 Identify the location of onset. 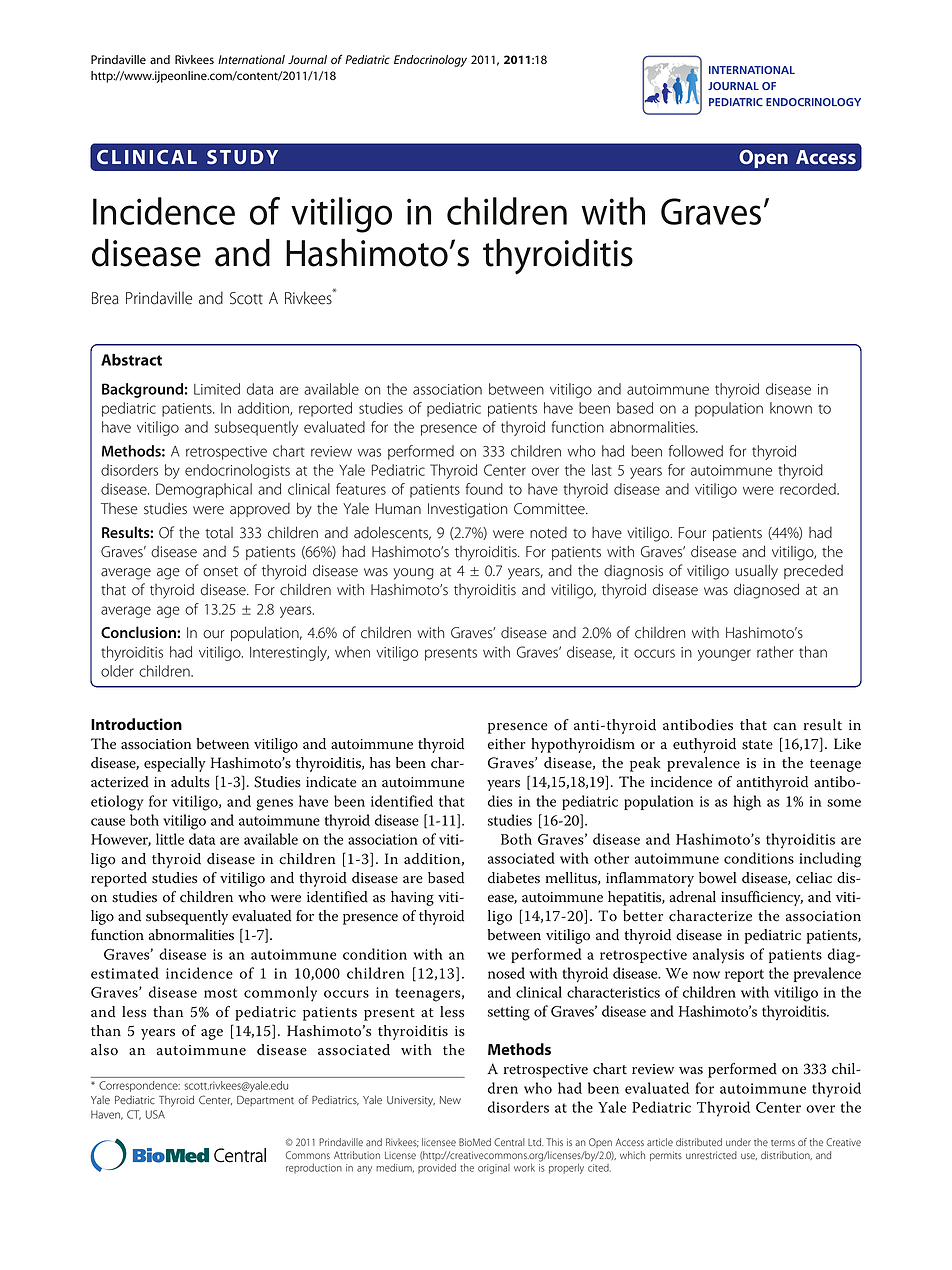
(220, 572).
